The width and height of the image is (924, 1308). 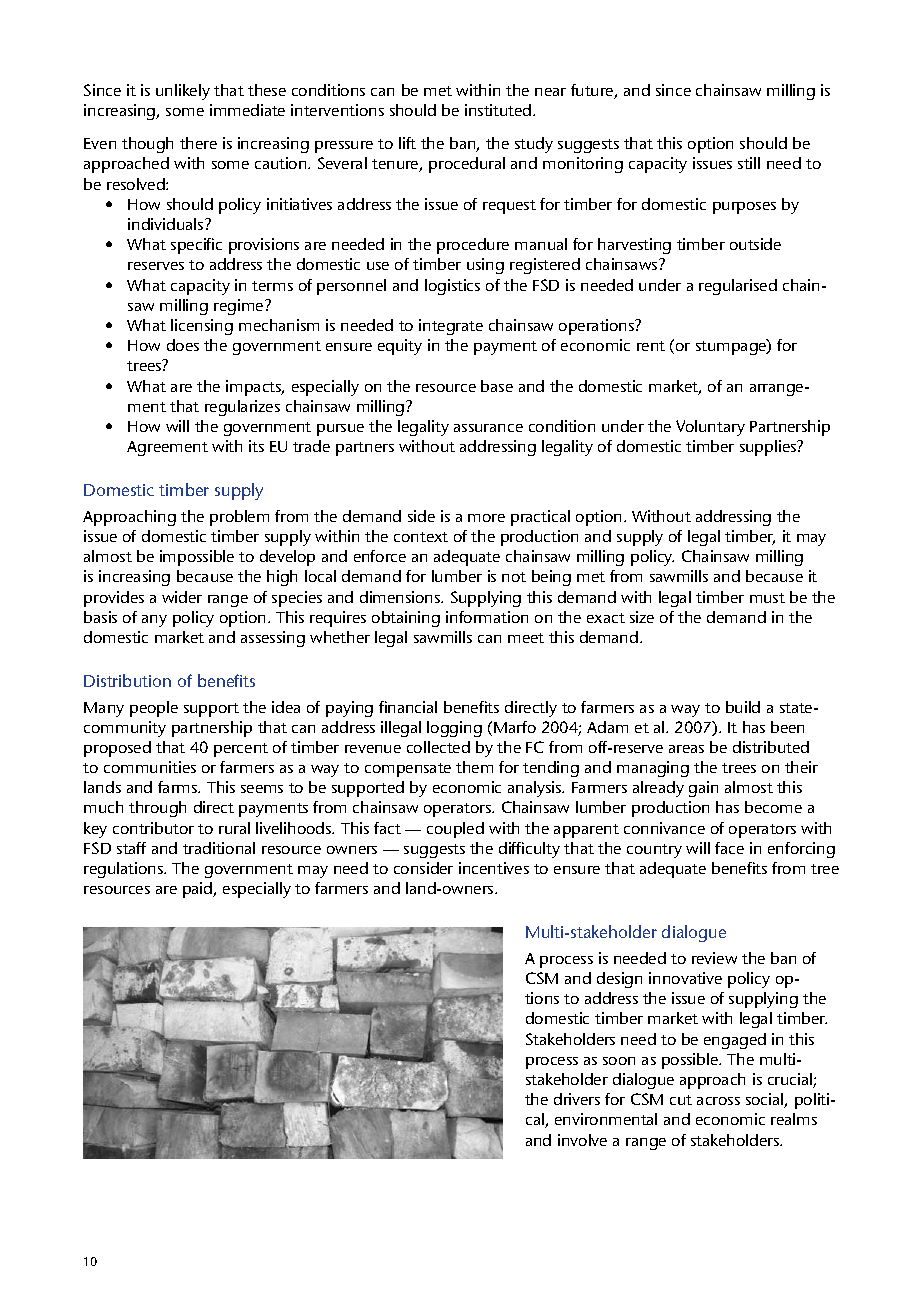 I want to click on still, so click(x=749, y=163).
